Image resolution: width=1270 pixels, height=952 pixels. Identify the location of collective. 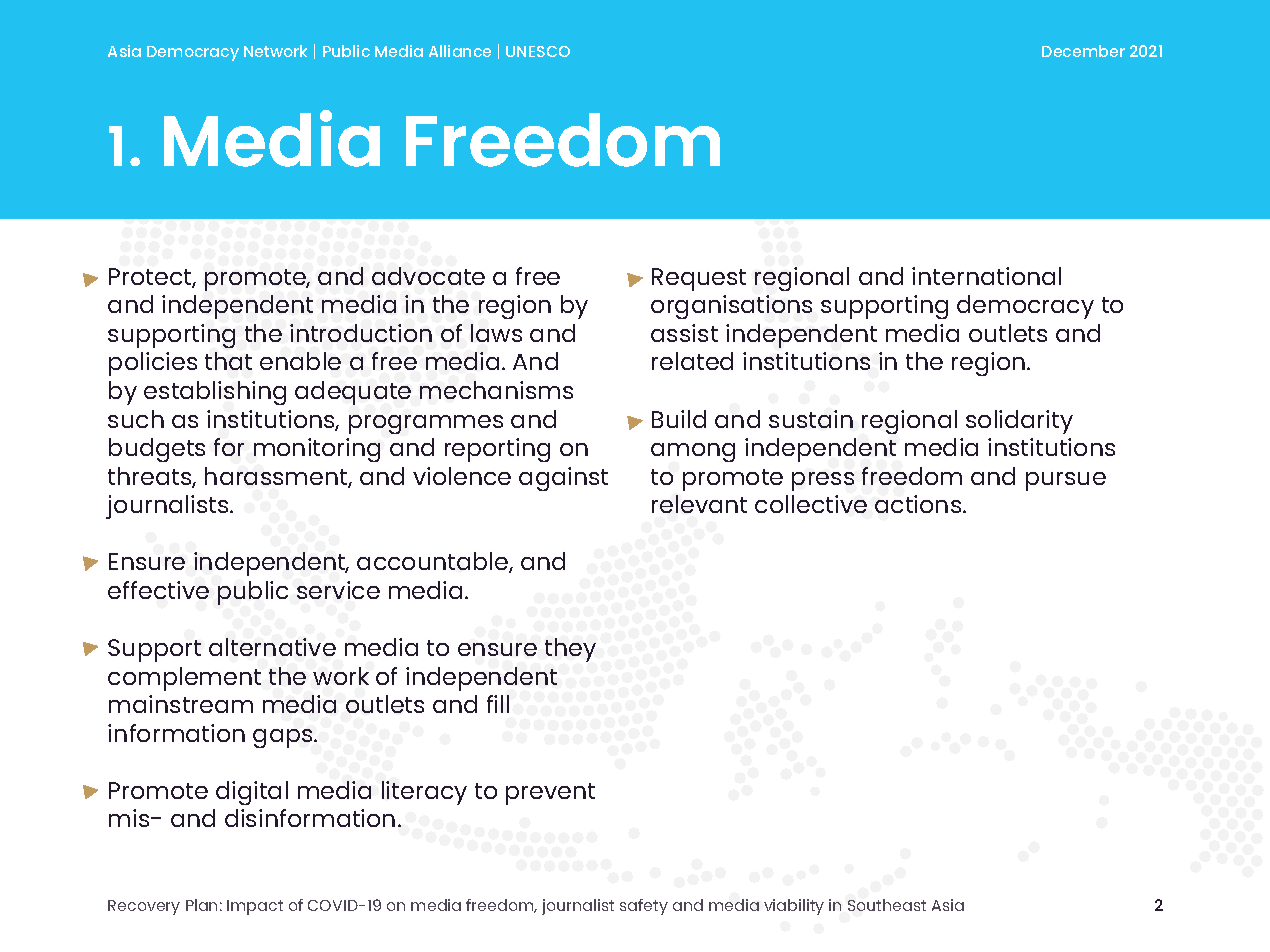
(811, 504).
